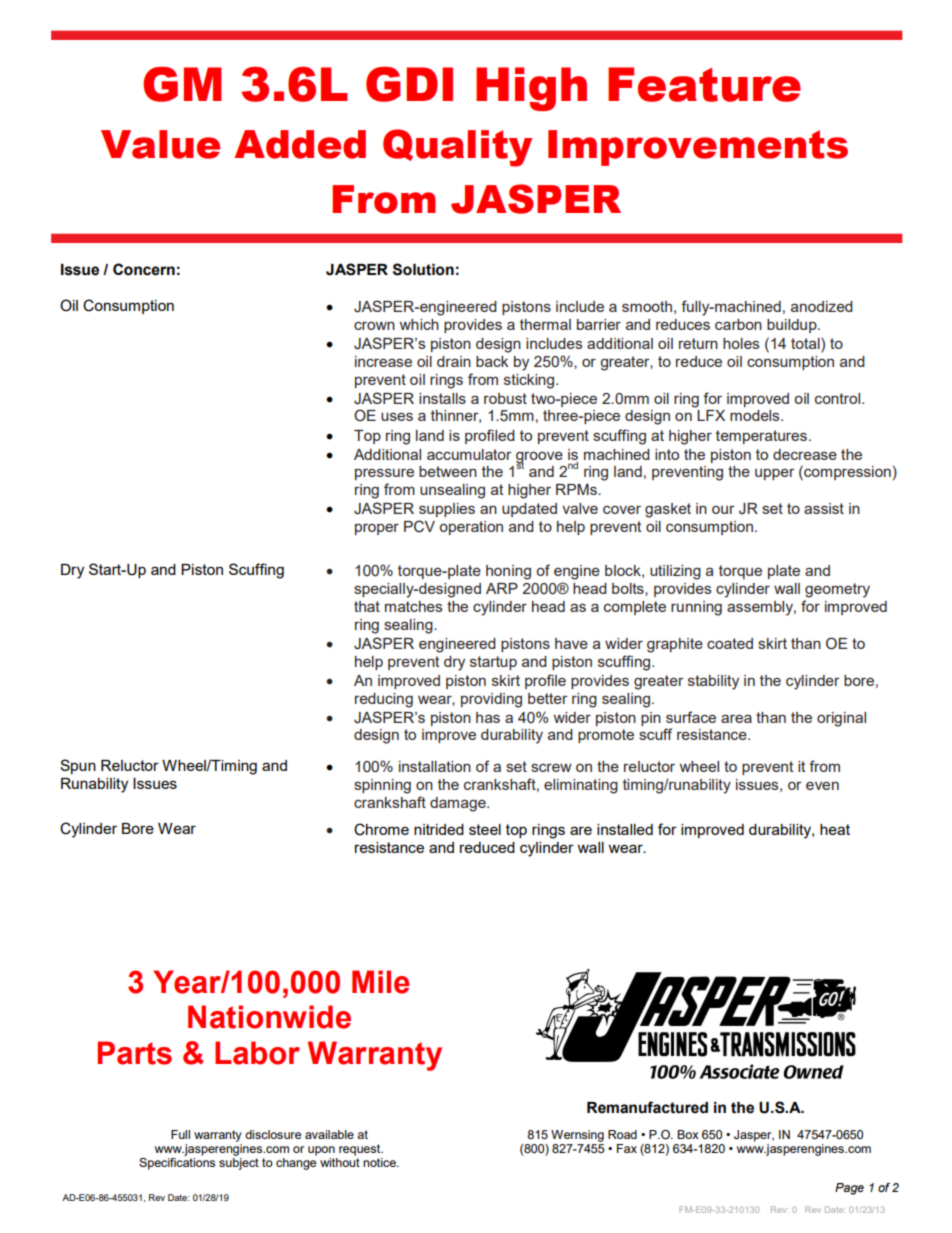  What do you see at coordinates (704, 84) in the screenshot?
I see `Feature` at bounding box center [704, 84].
